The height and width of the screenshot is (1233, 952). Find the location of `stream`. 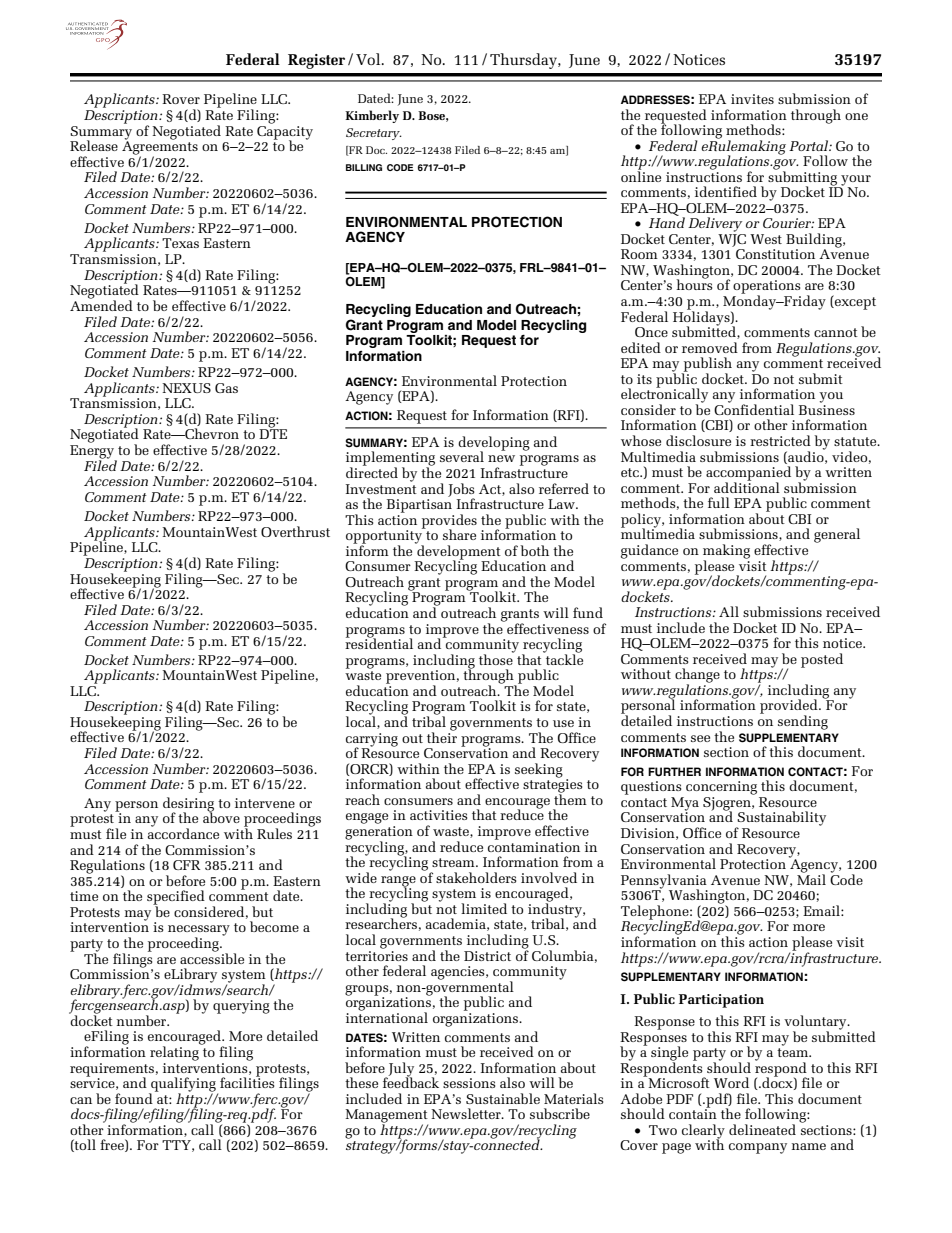

stream is located at coordinates (454, 862).
